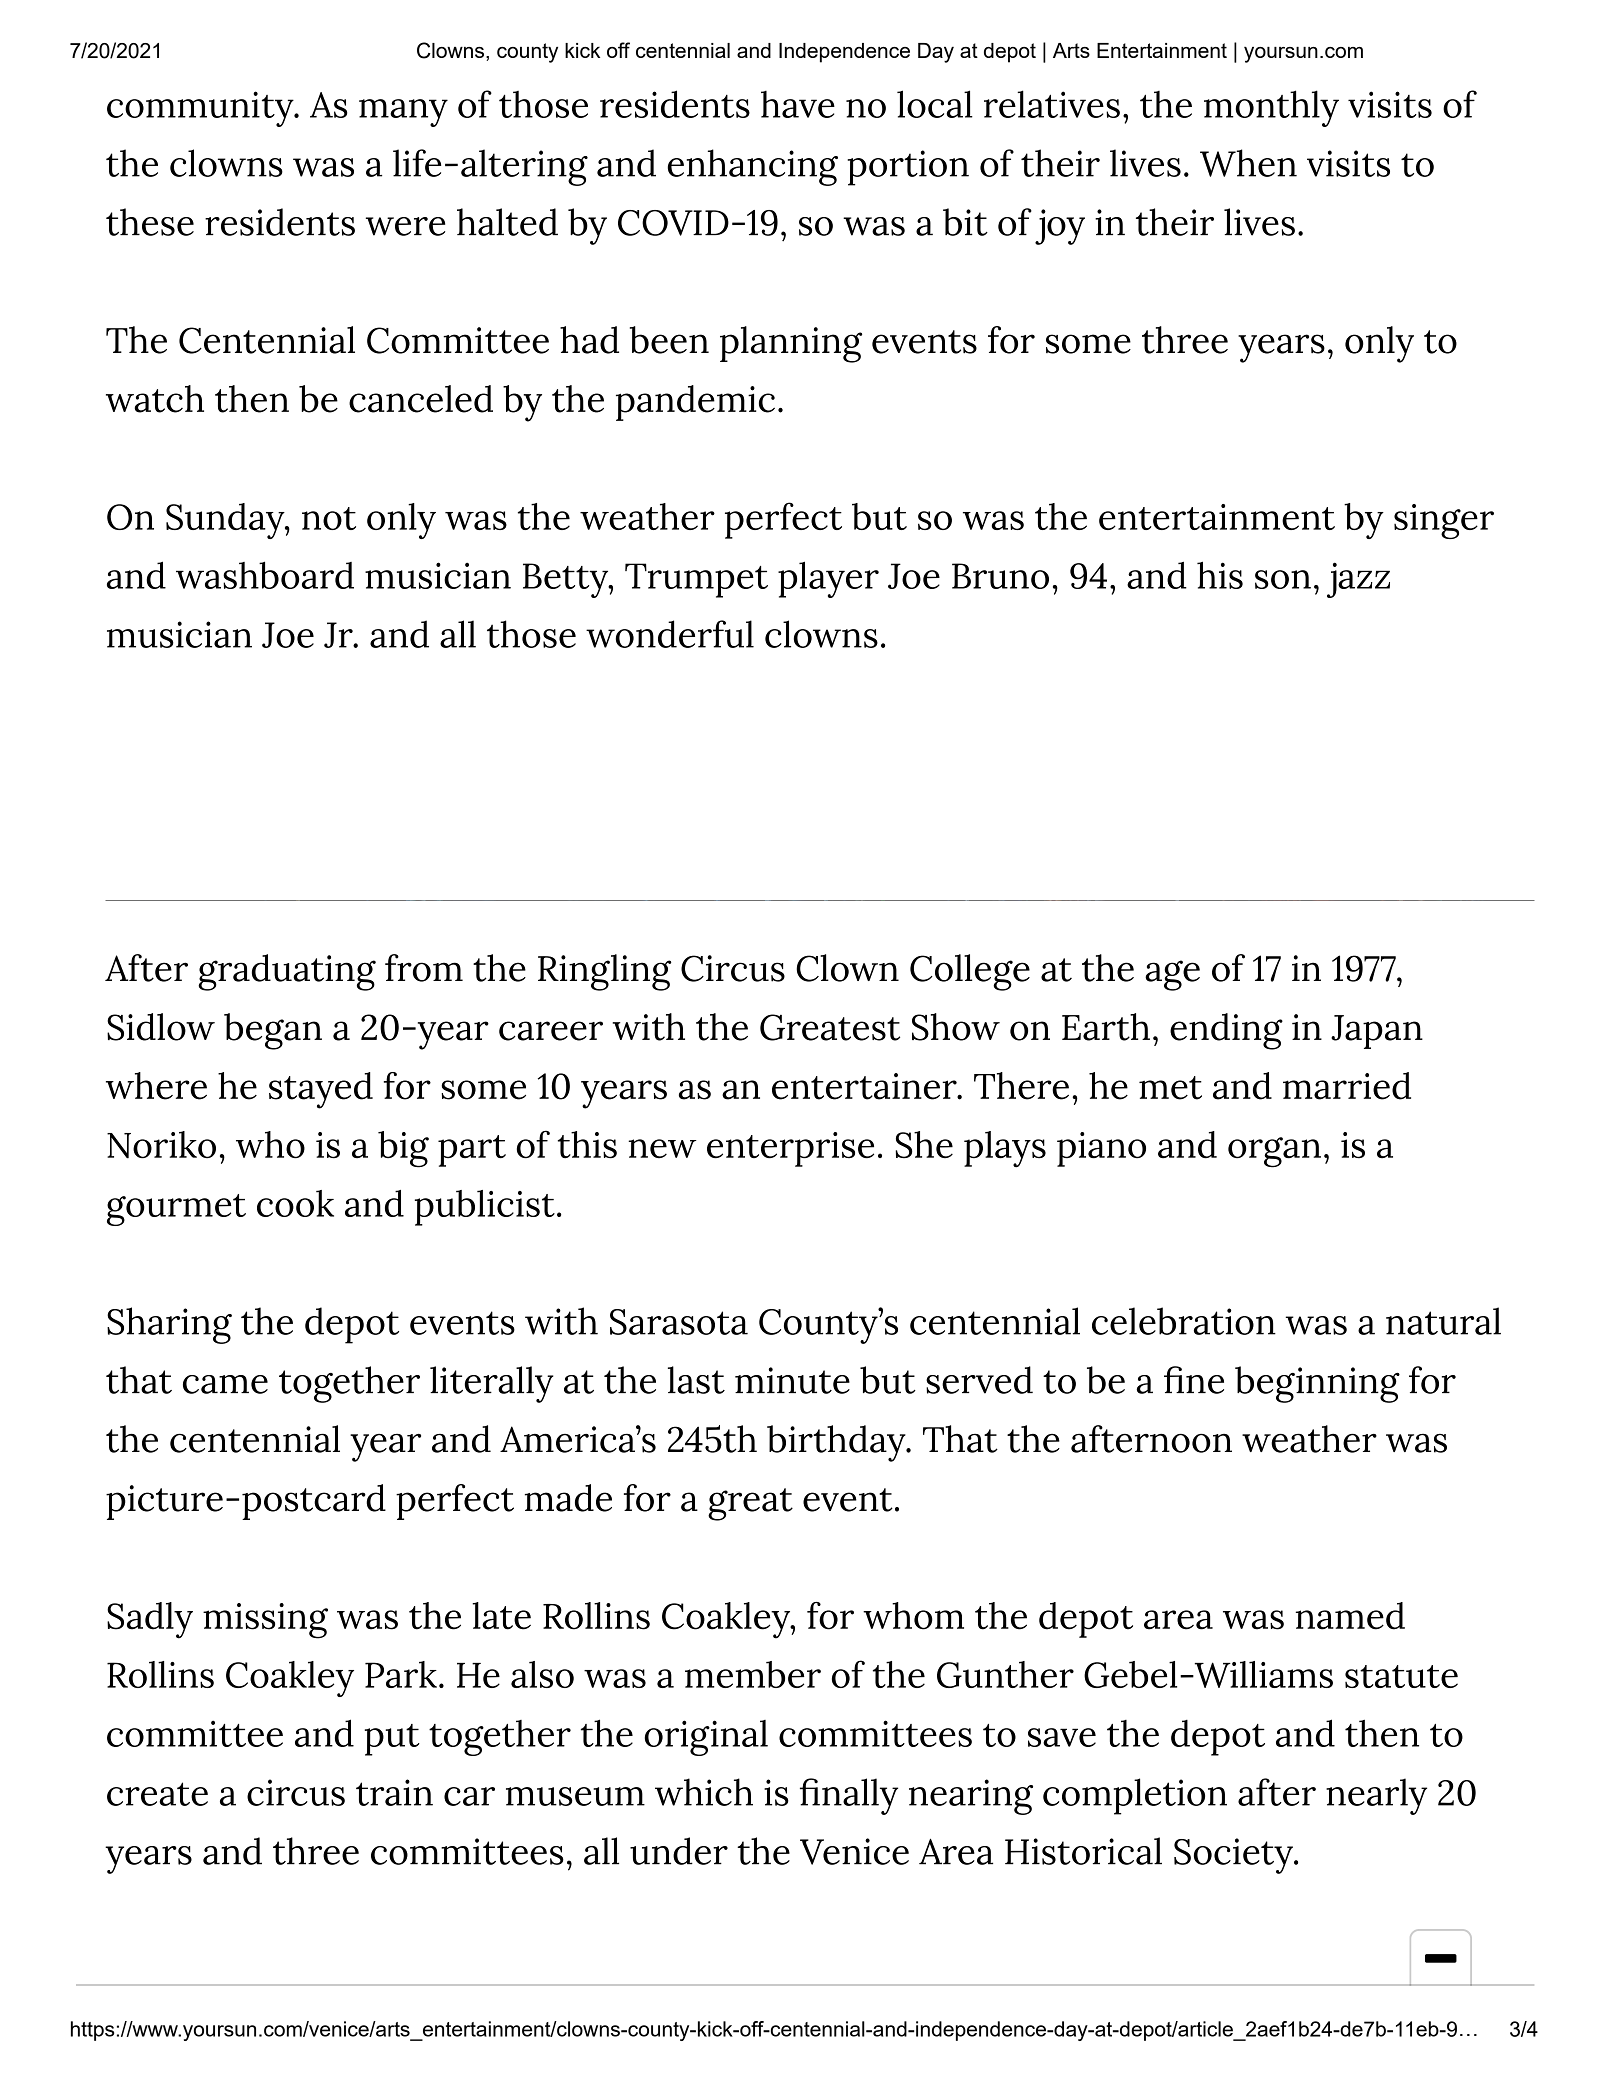 Image resolution: width=1608 pixels, height=2081 pixels. What do you see at coordinates (403, 113) in the screenshot?
I see `many` at bounding box center [403, 113].
